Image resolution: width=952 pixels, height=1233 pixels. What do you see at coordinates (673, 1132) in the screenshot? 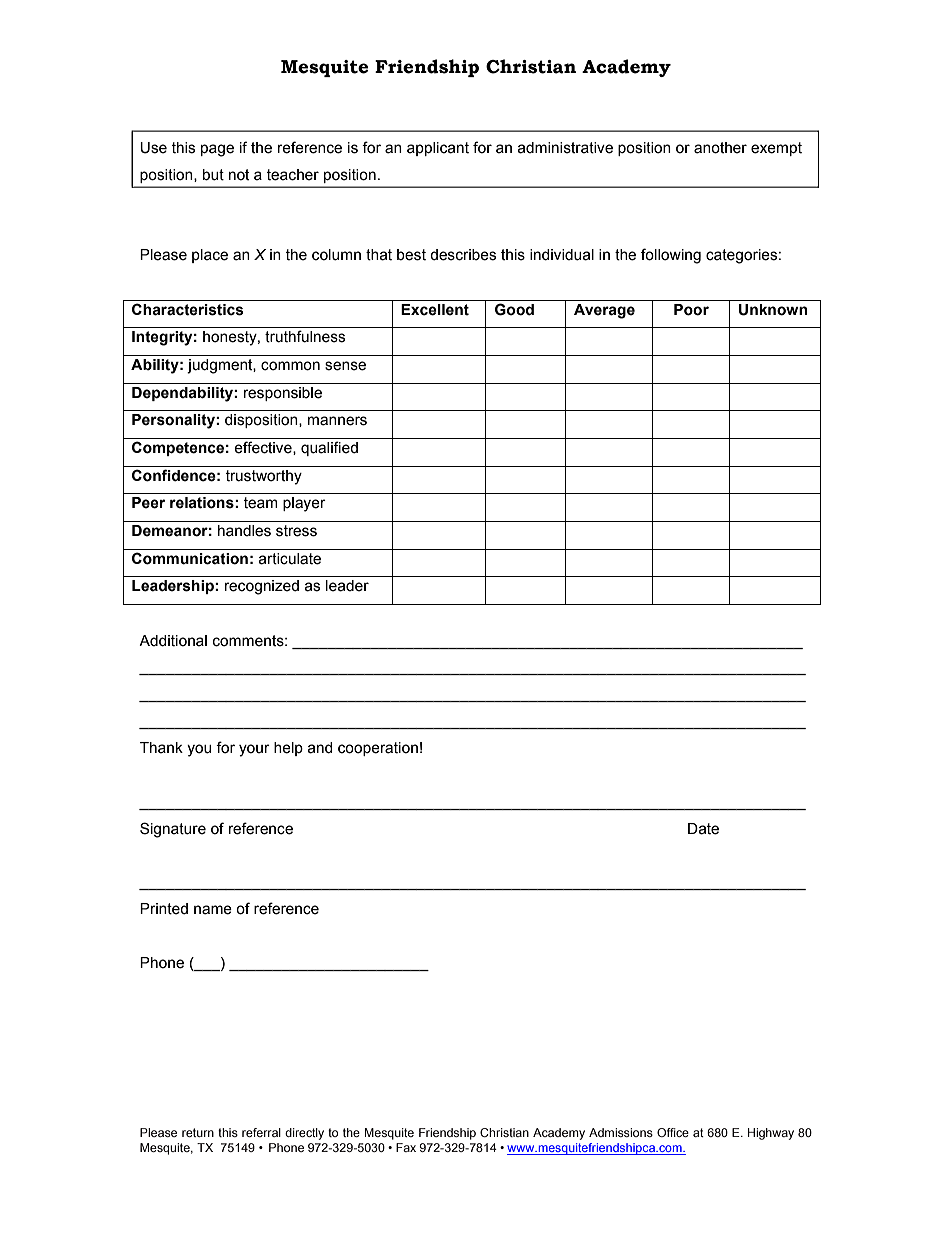
I see `Office` at bounding box center [673, 1132].
